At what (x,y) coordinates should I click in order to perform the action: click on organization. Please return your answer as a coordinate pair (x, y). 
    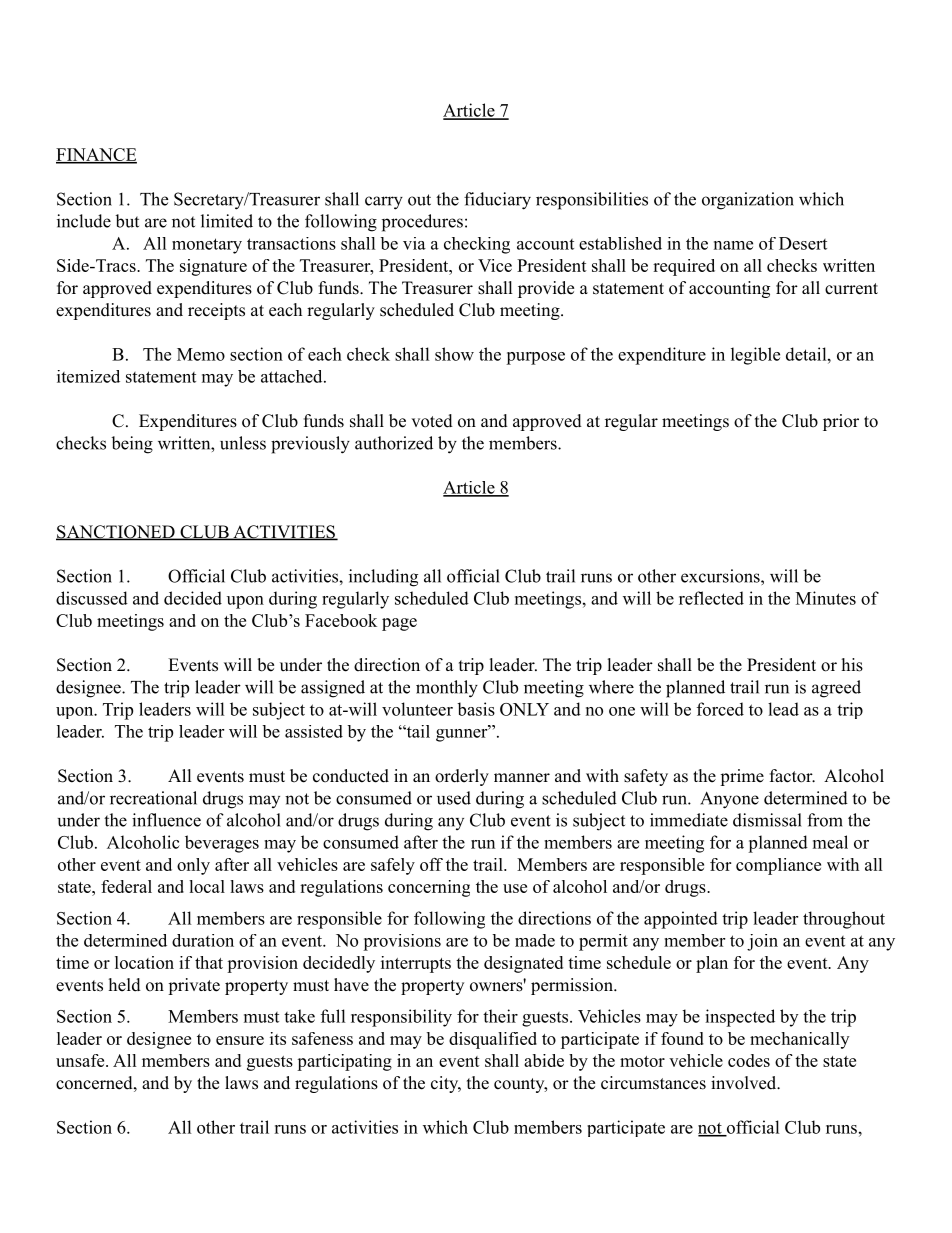
    Looking at the image, I should click on (748, 201).
